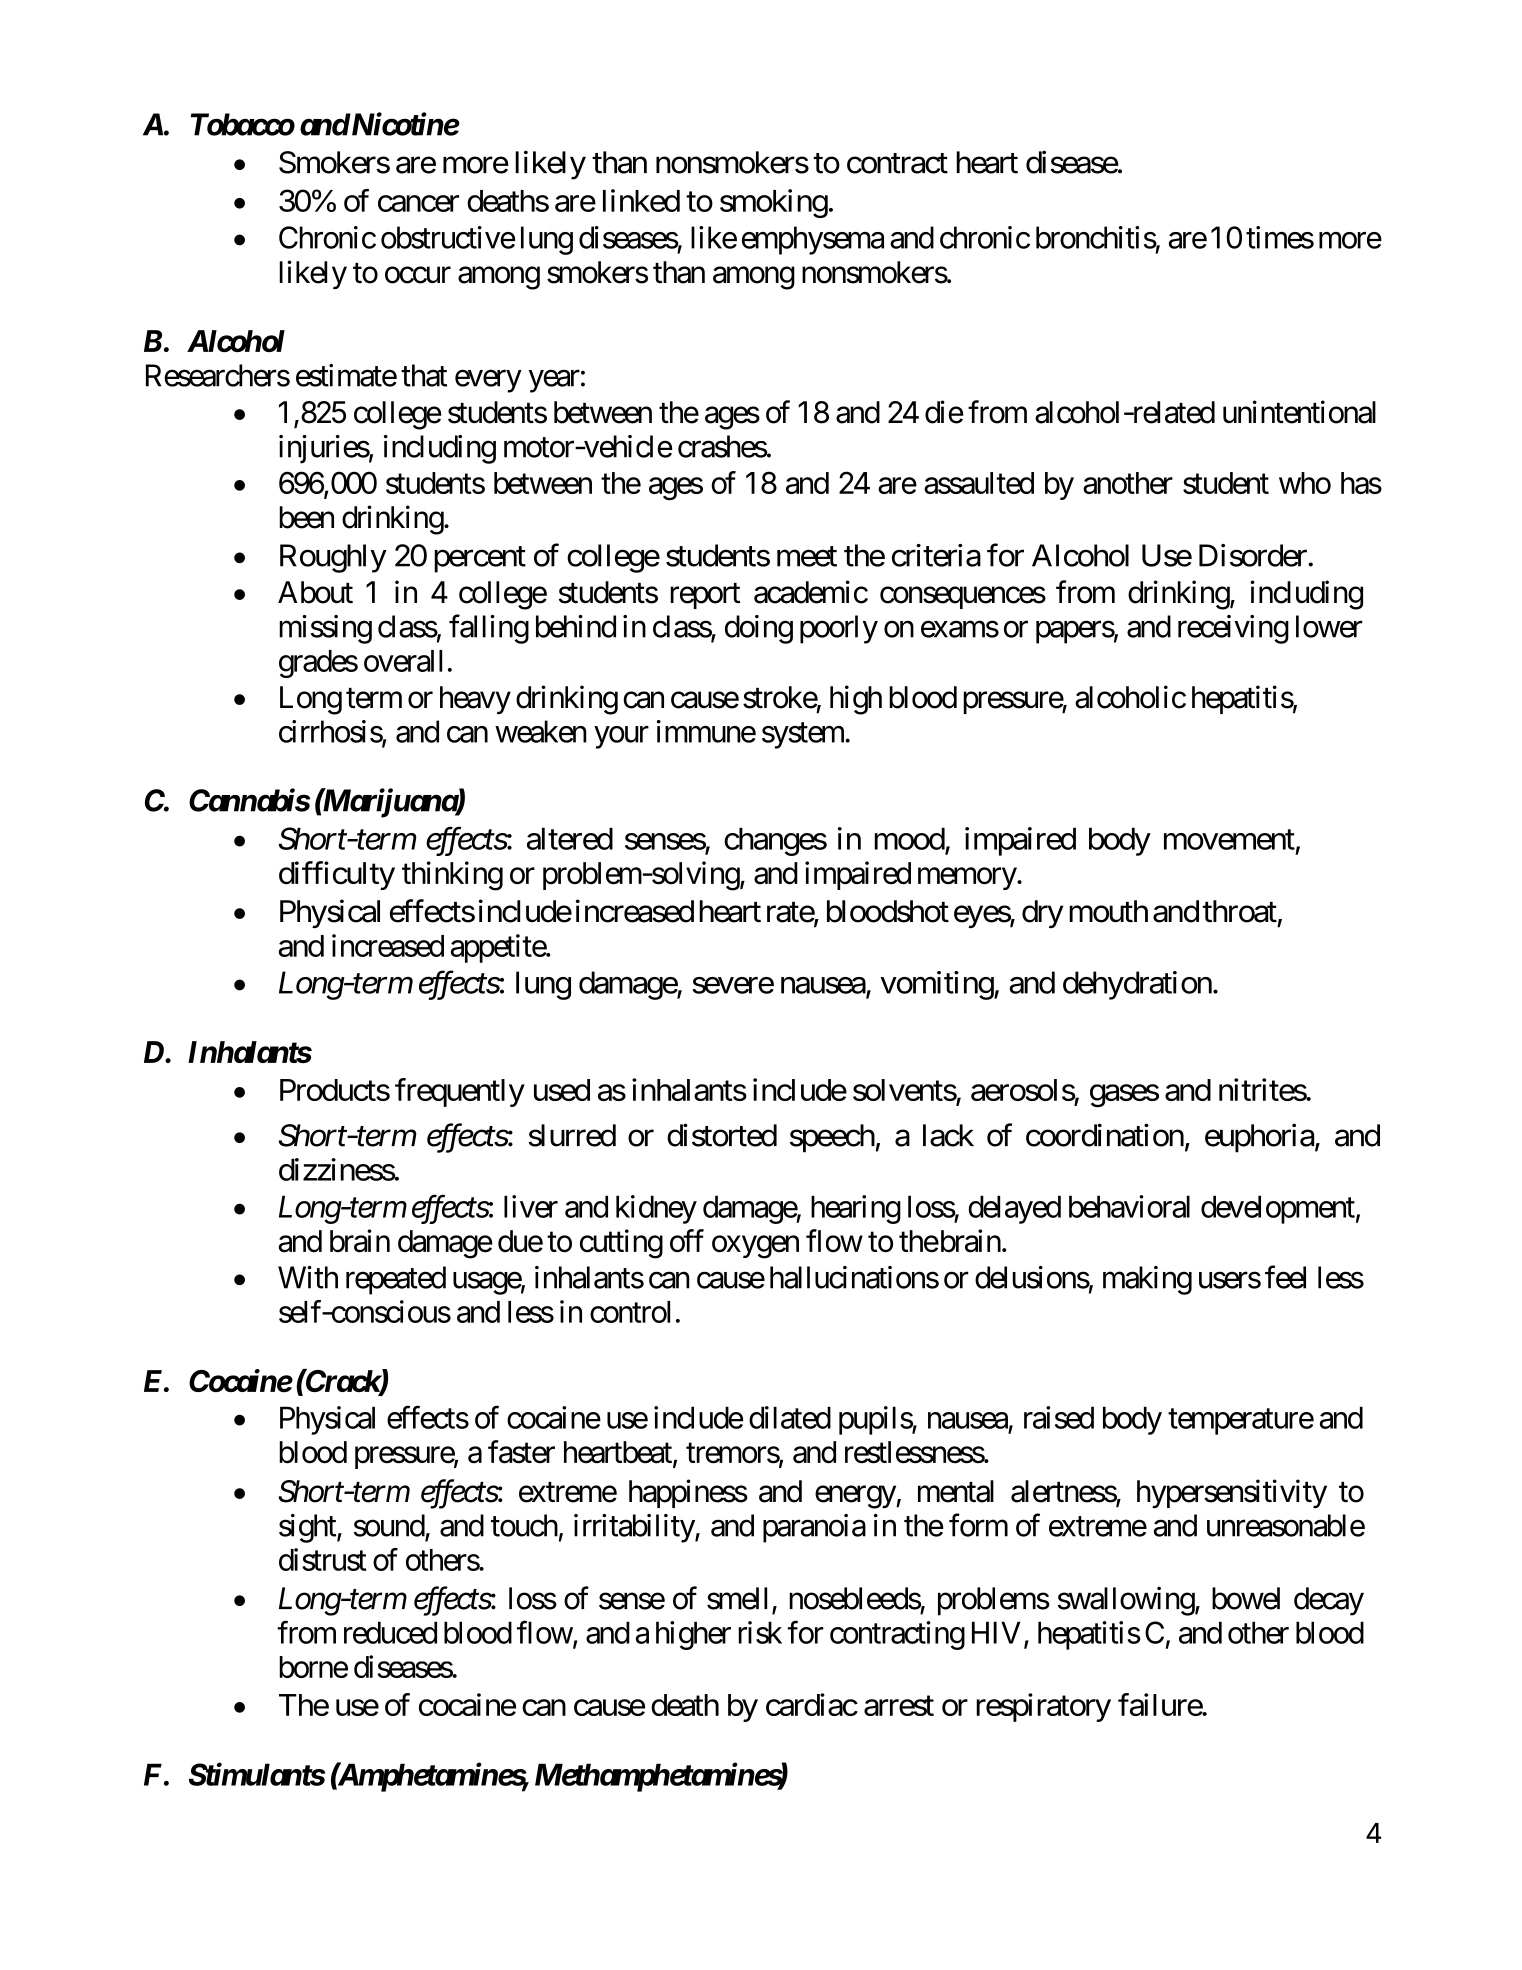 The image size is (1522, 1970). Describe the element at coordinates (1278, 1209) in the screenshot. I see `development` at that location.
